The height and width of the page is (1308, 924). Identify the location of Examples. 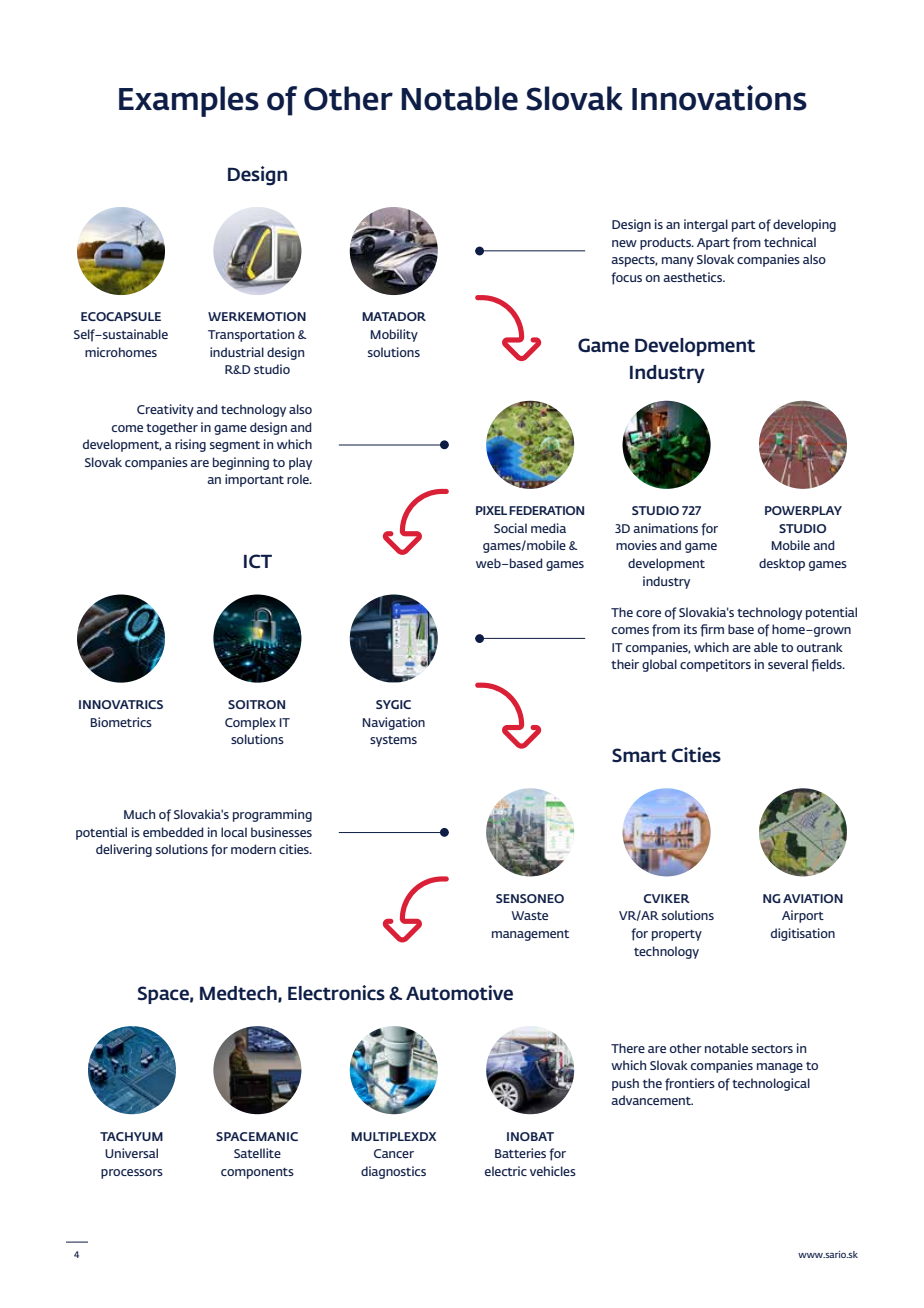
(189, 101).
